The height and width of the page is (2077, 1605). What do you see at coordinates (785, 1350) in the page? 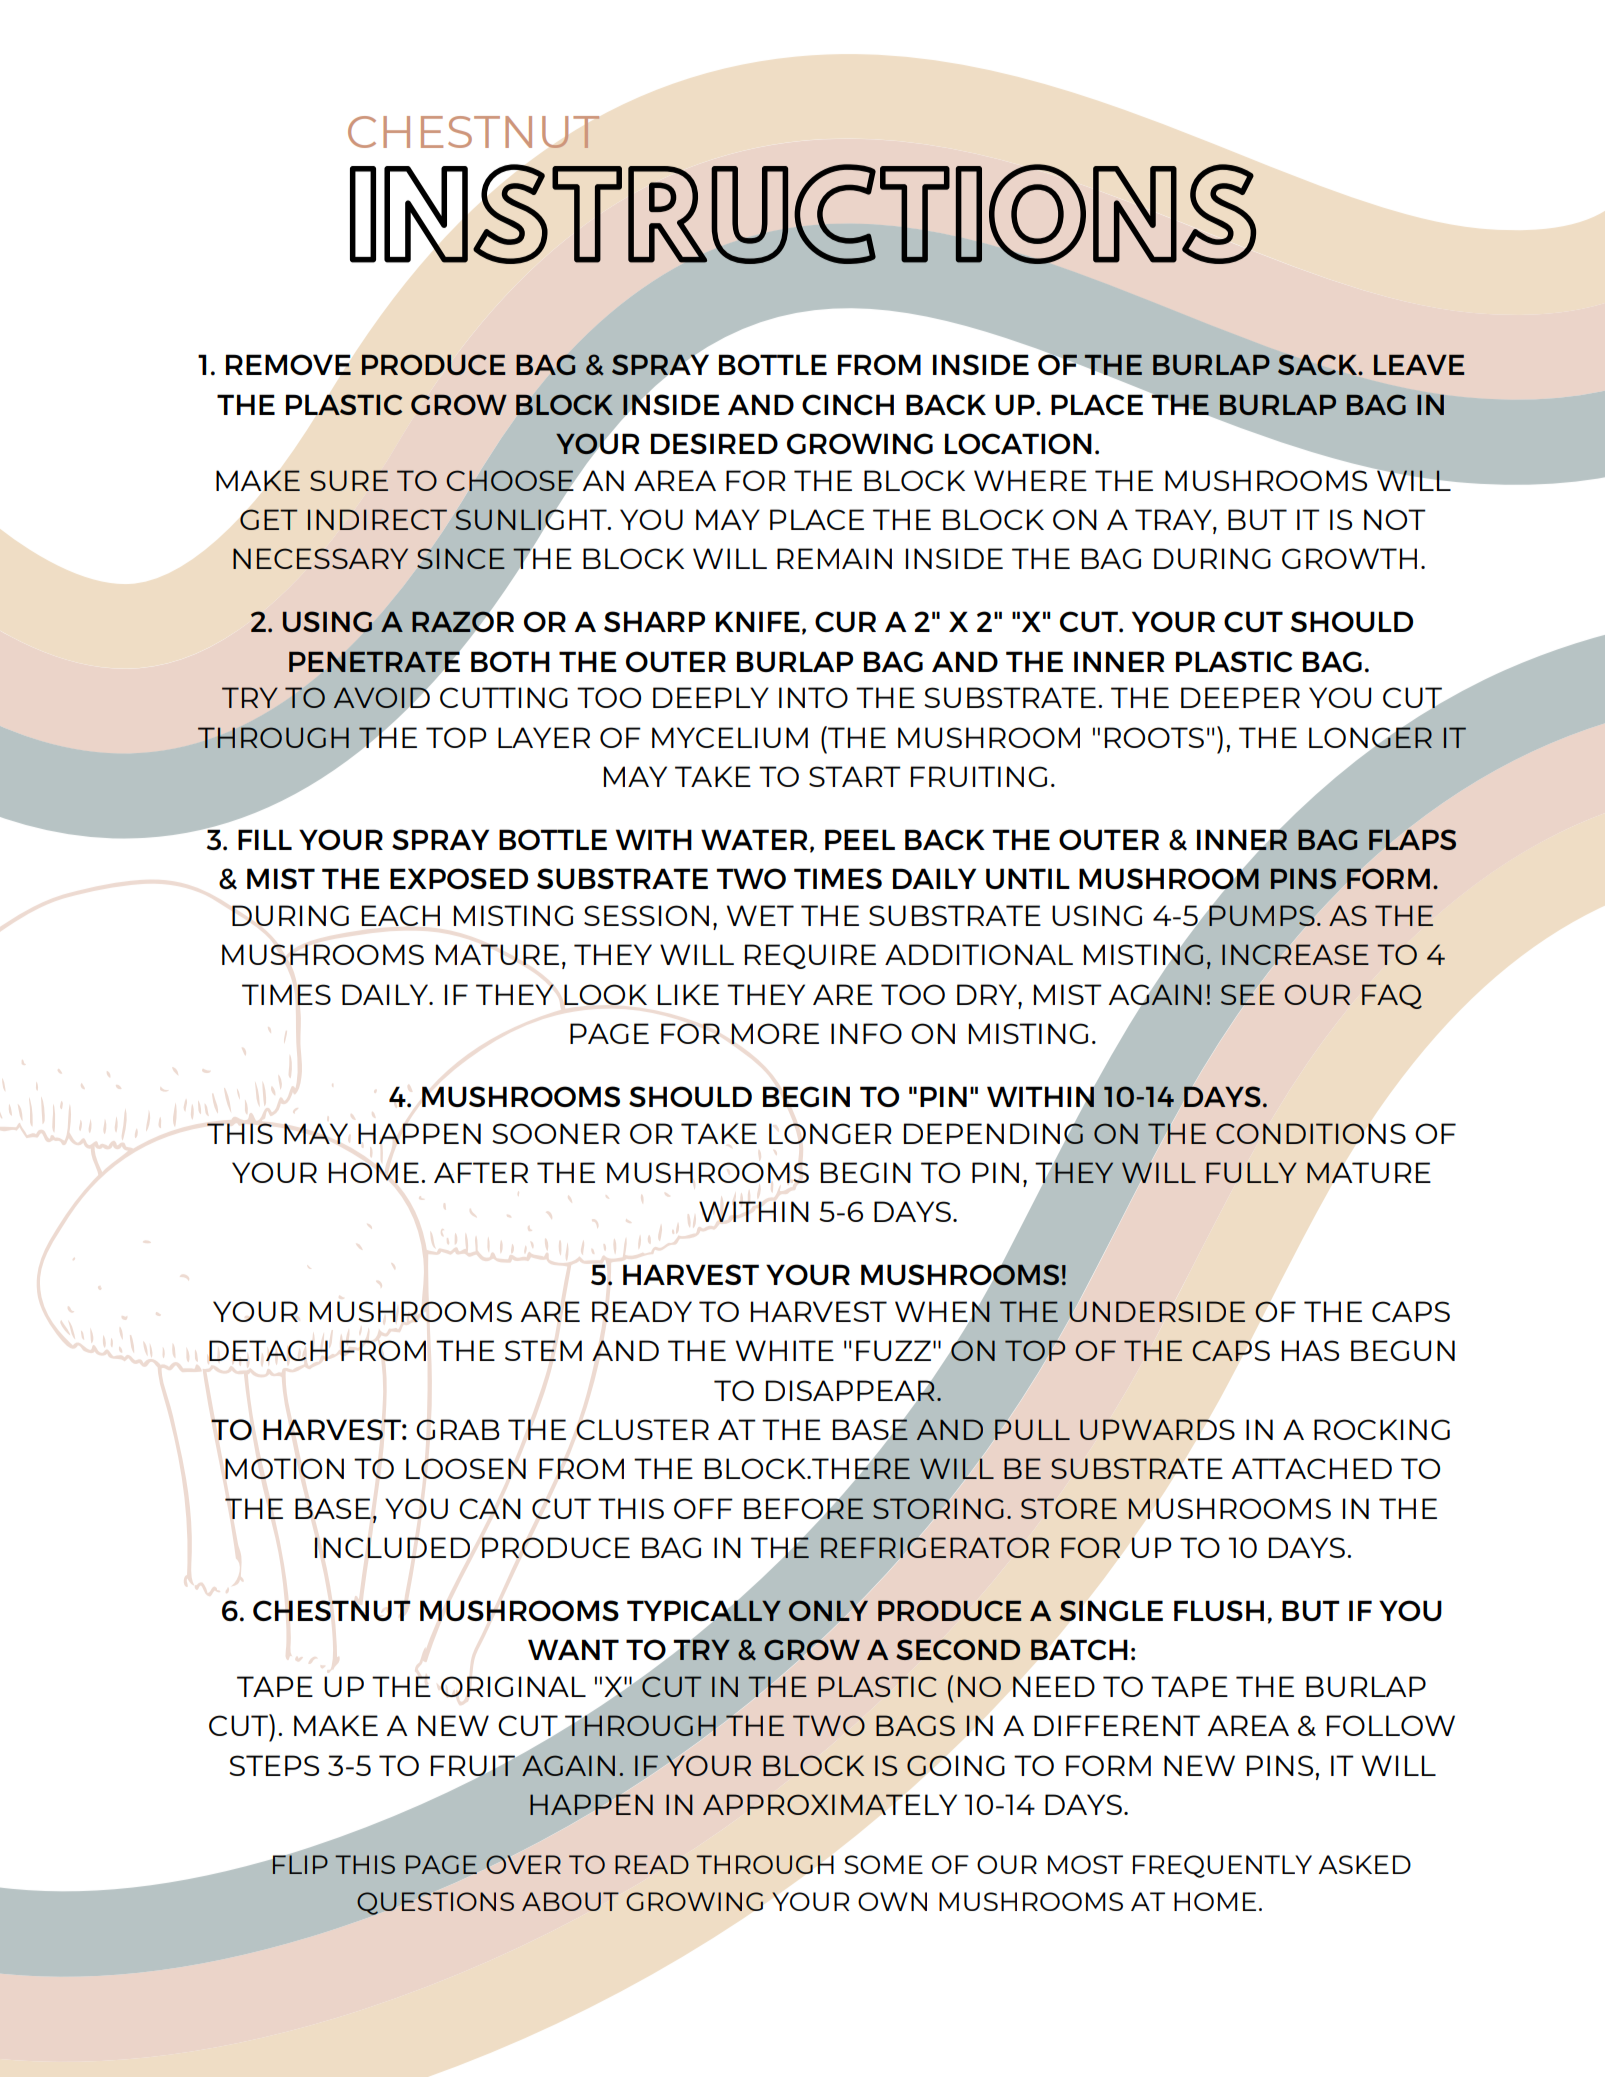
I see `WHITE` at bounding box center [785, 1350].
